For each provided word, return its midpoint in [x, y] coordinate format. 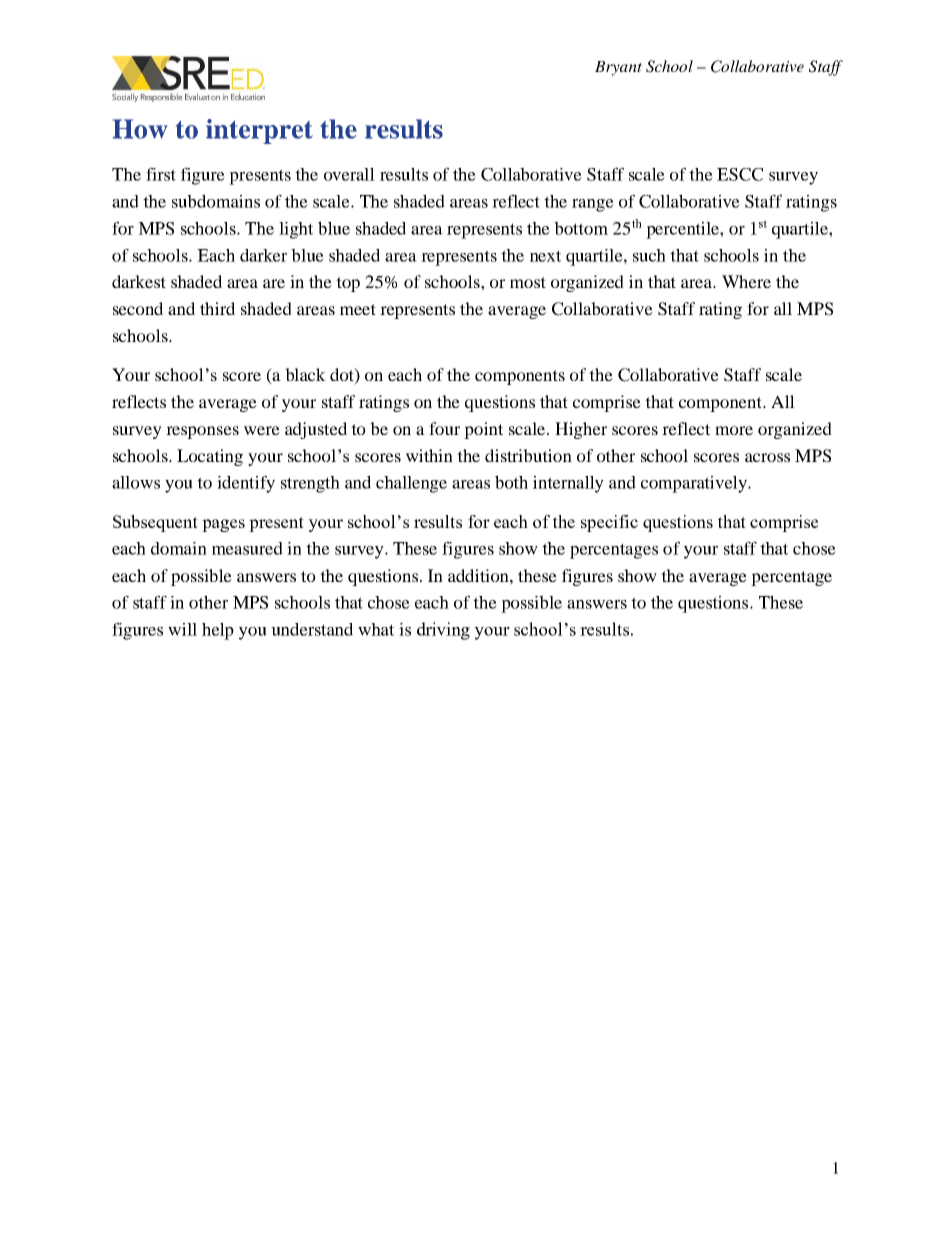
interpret [259, 131]
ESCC [740, 174]
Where [746, 281]
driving [443, 631]
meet [358, 309]
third [217, 308]
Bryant [618, 68]
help [218, 631]
